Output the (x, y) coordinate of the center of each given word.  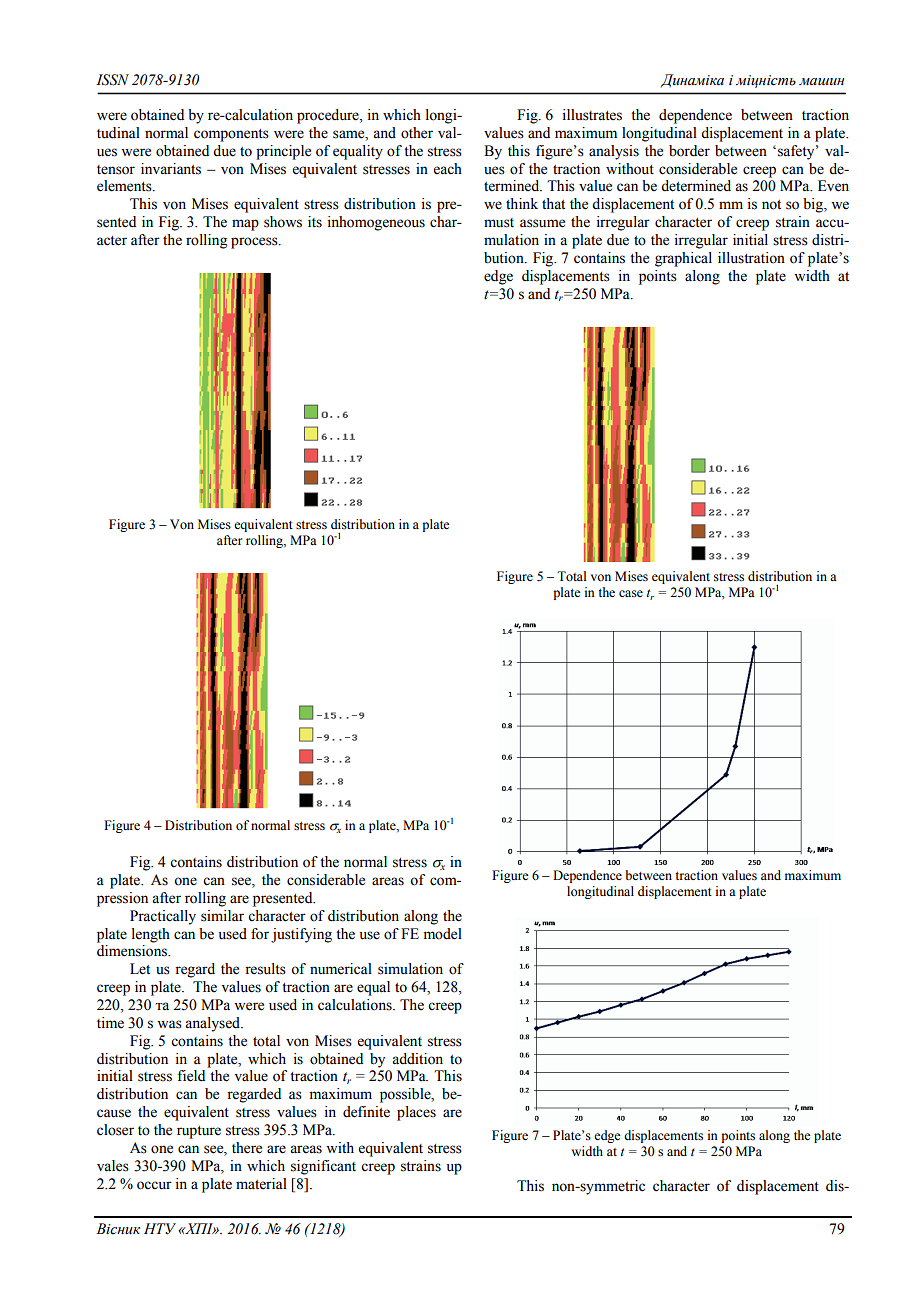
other (417, 133)
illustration (751, 258)
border (689, 151)
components (231, 135)
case (631, 593)
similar (222, 916)
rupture (199, 1132)
